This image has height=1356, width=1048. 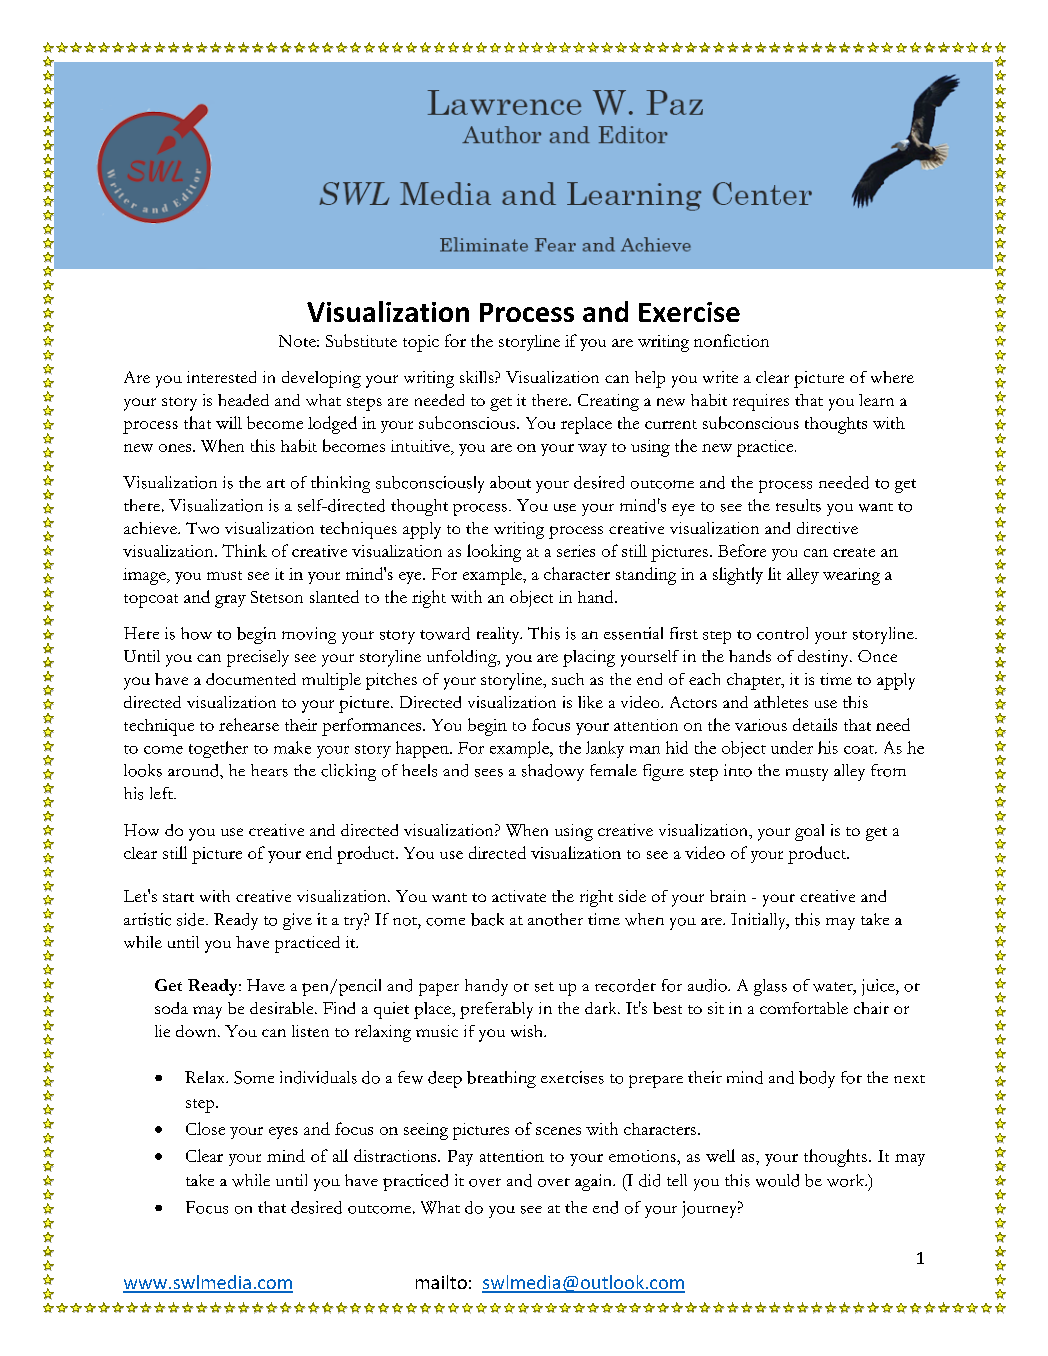 I want to click on learn, so click(x=876, y=400).
